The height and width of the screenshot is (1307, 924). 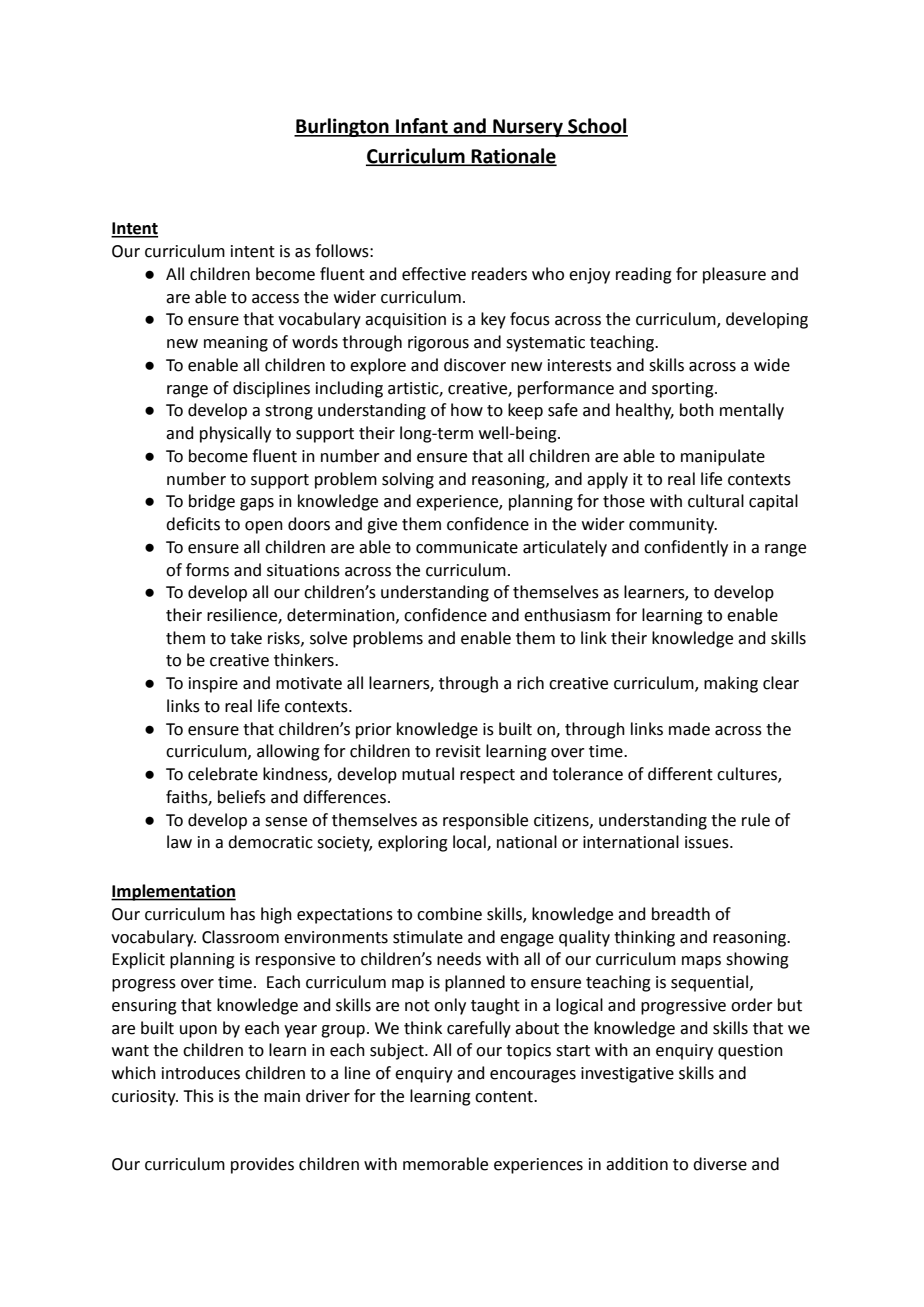 What do you see at coordinates (716, 501) in the screenshot?
I see `cultural` at bounding box center [716, 501].
